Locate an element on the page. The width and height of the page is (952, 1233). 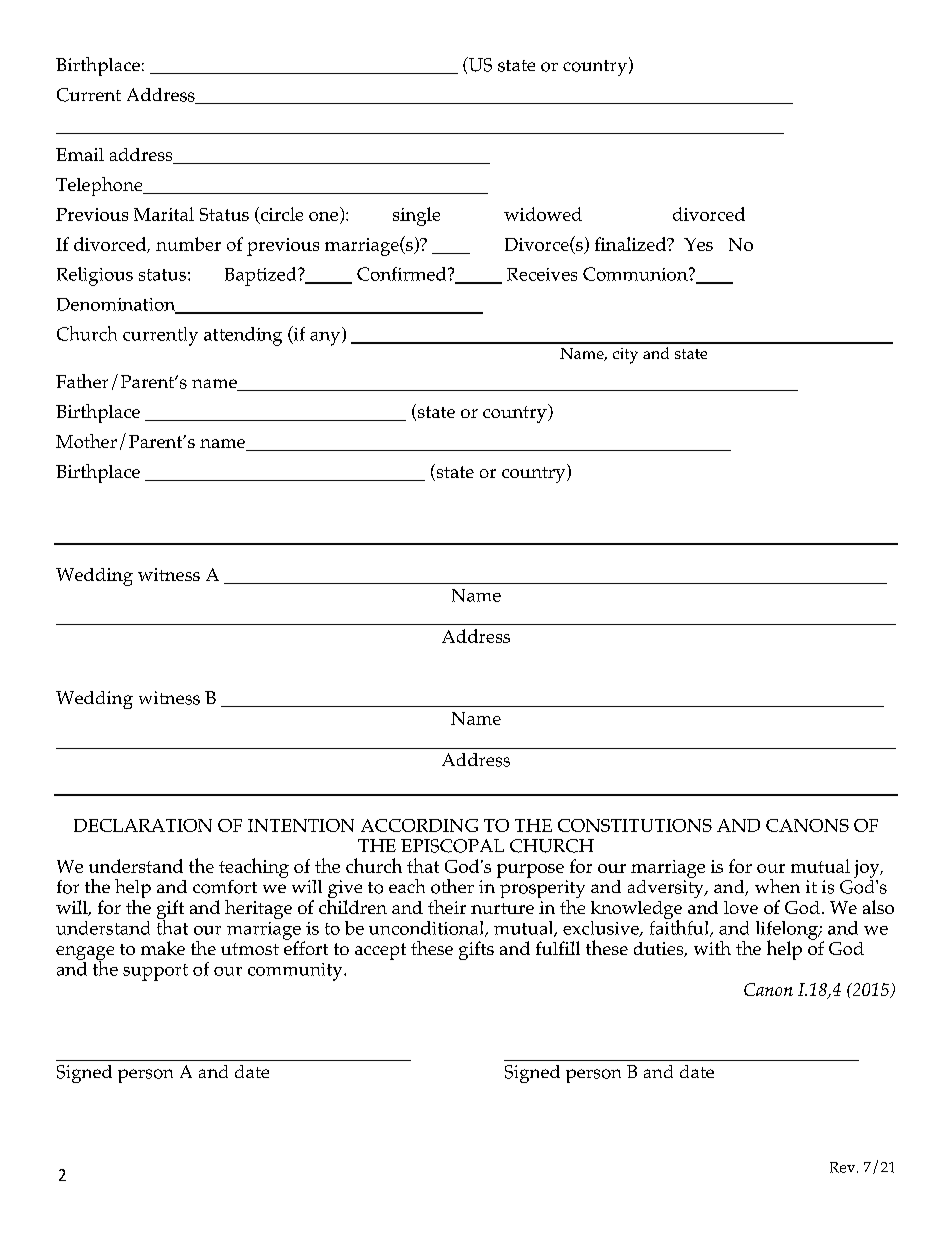
unconditional is located at coordinates (428, 929).
